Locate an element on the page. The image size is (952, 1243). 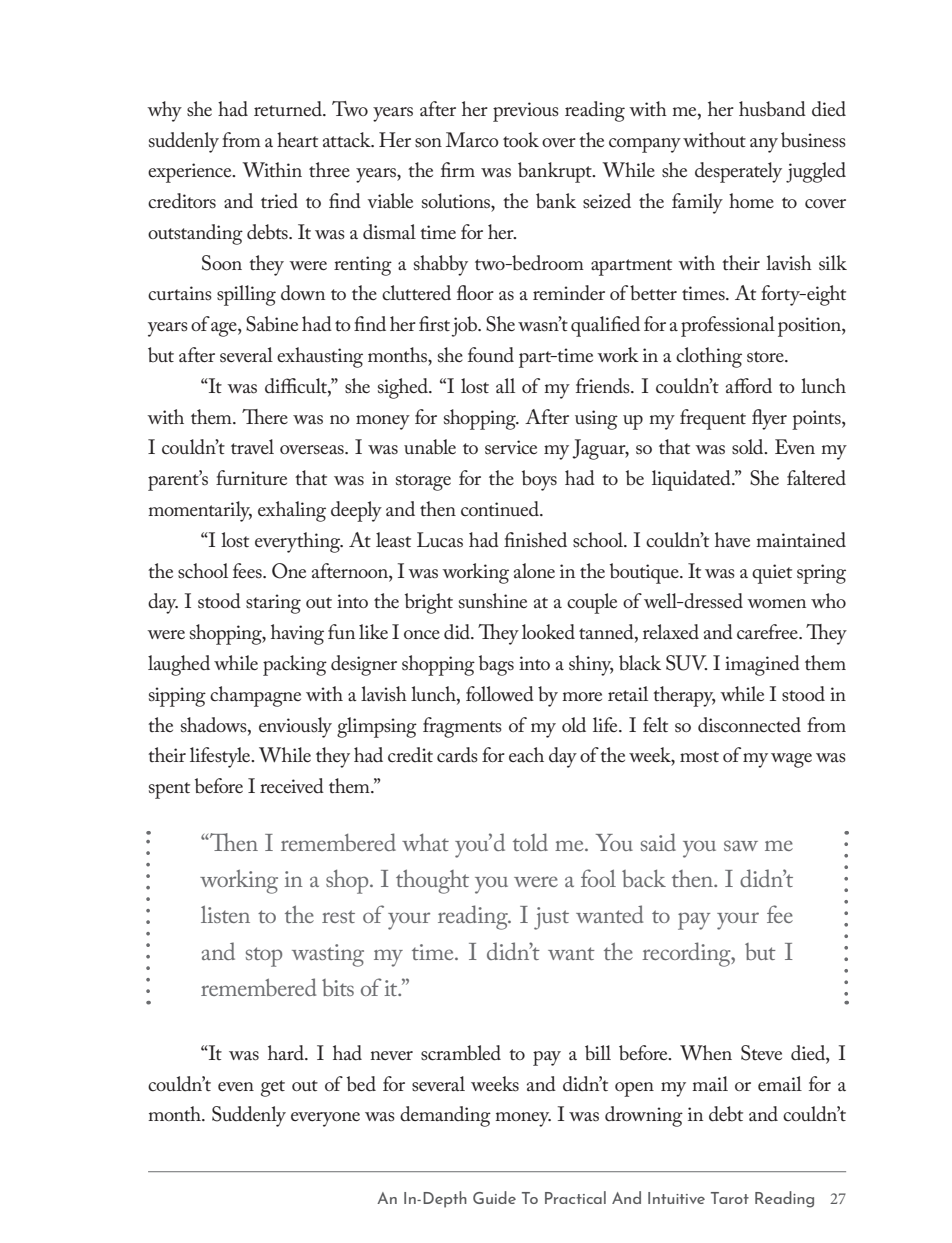
everyone is located at coordinates (325, 1119).
